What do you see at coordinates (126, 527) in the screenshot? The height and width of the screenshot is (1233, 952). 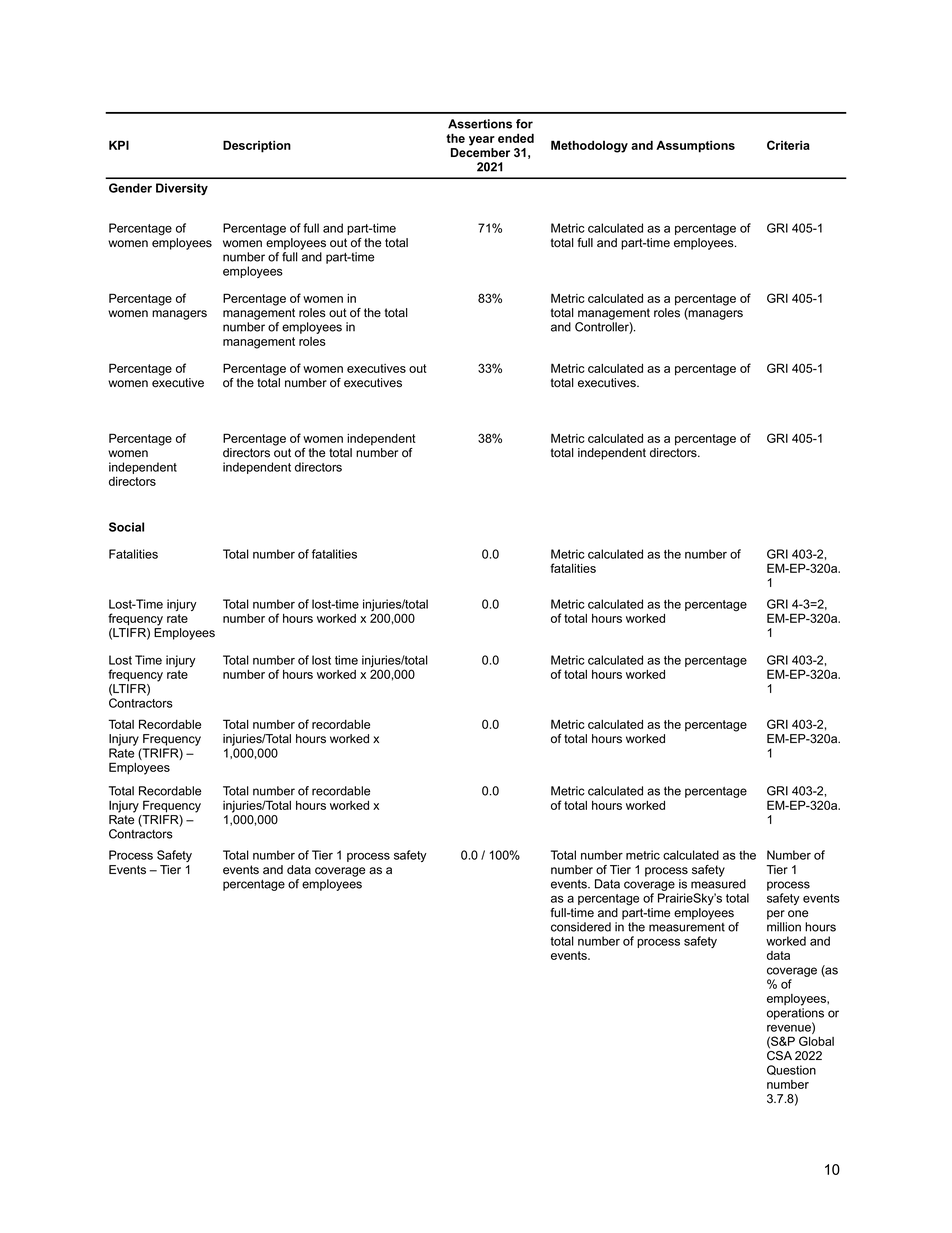 I see `Social` at bounding box center [126, 527].
